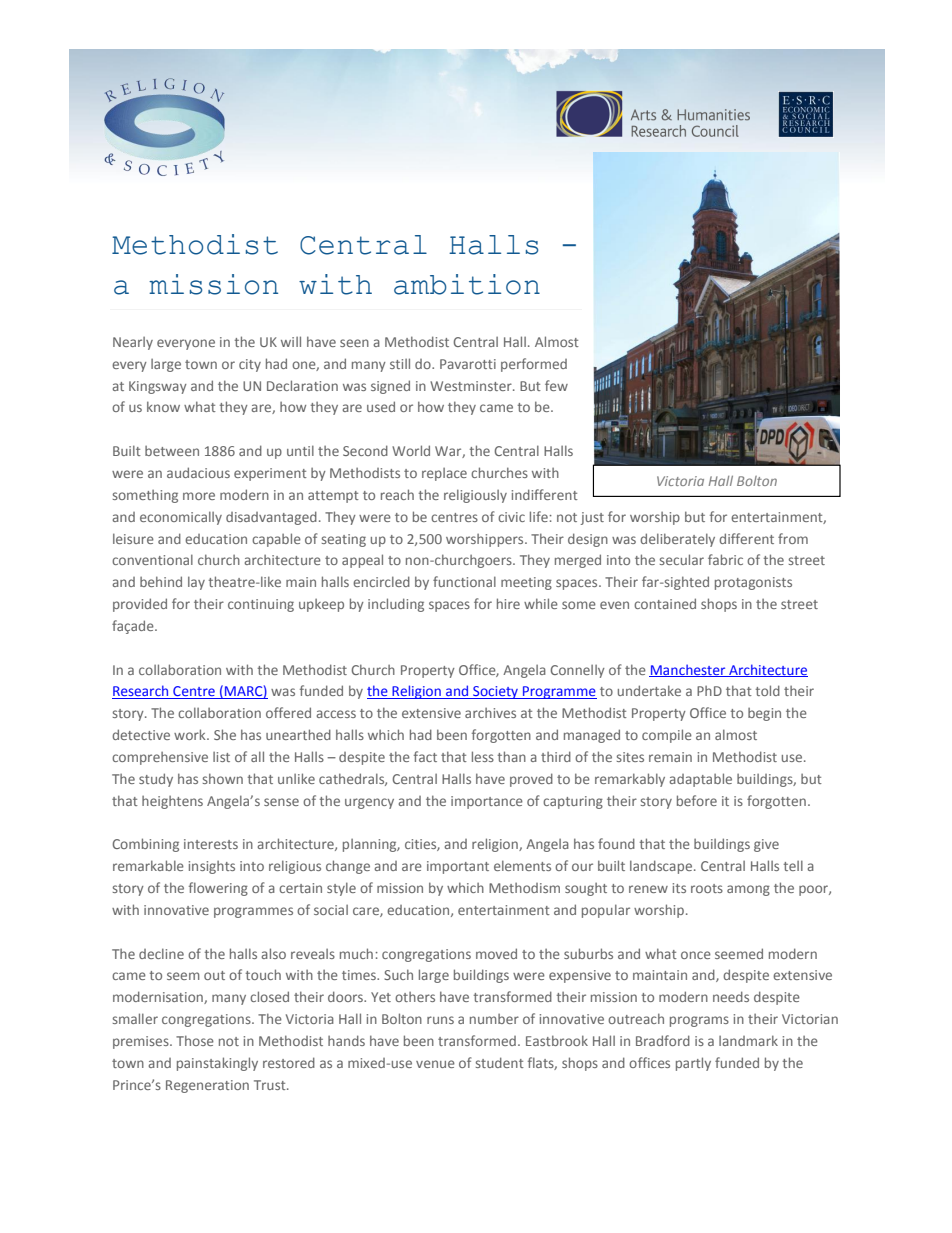 The height and width of the screenshot is (1233, 952). I want to click on partly, so click(693, 1064).
